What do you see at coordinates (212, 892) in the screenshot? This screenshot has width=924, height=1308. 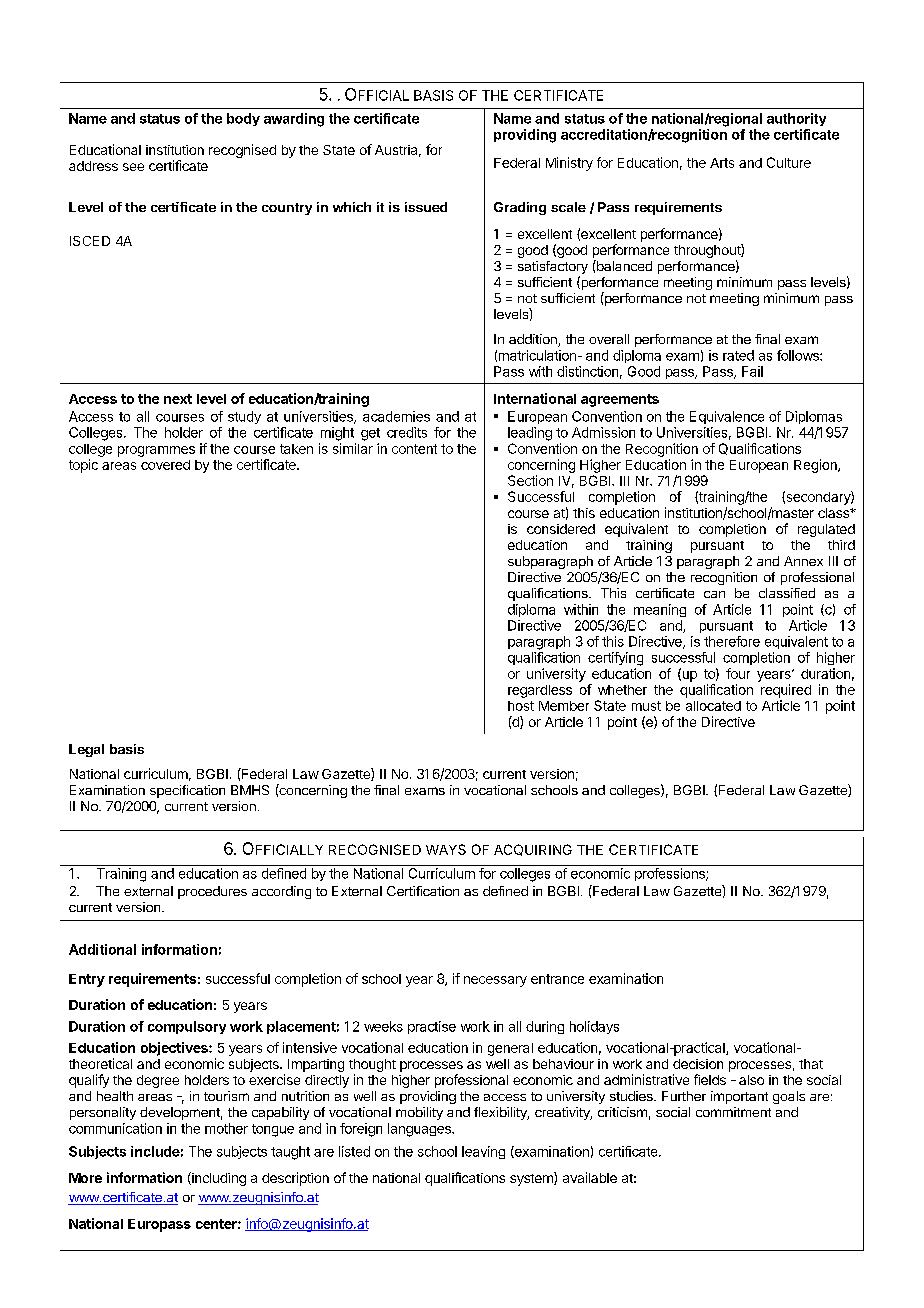 I see `procedures` at bounding box center [212, 892].
